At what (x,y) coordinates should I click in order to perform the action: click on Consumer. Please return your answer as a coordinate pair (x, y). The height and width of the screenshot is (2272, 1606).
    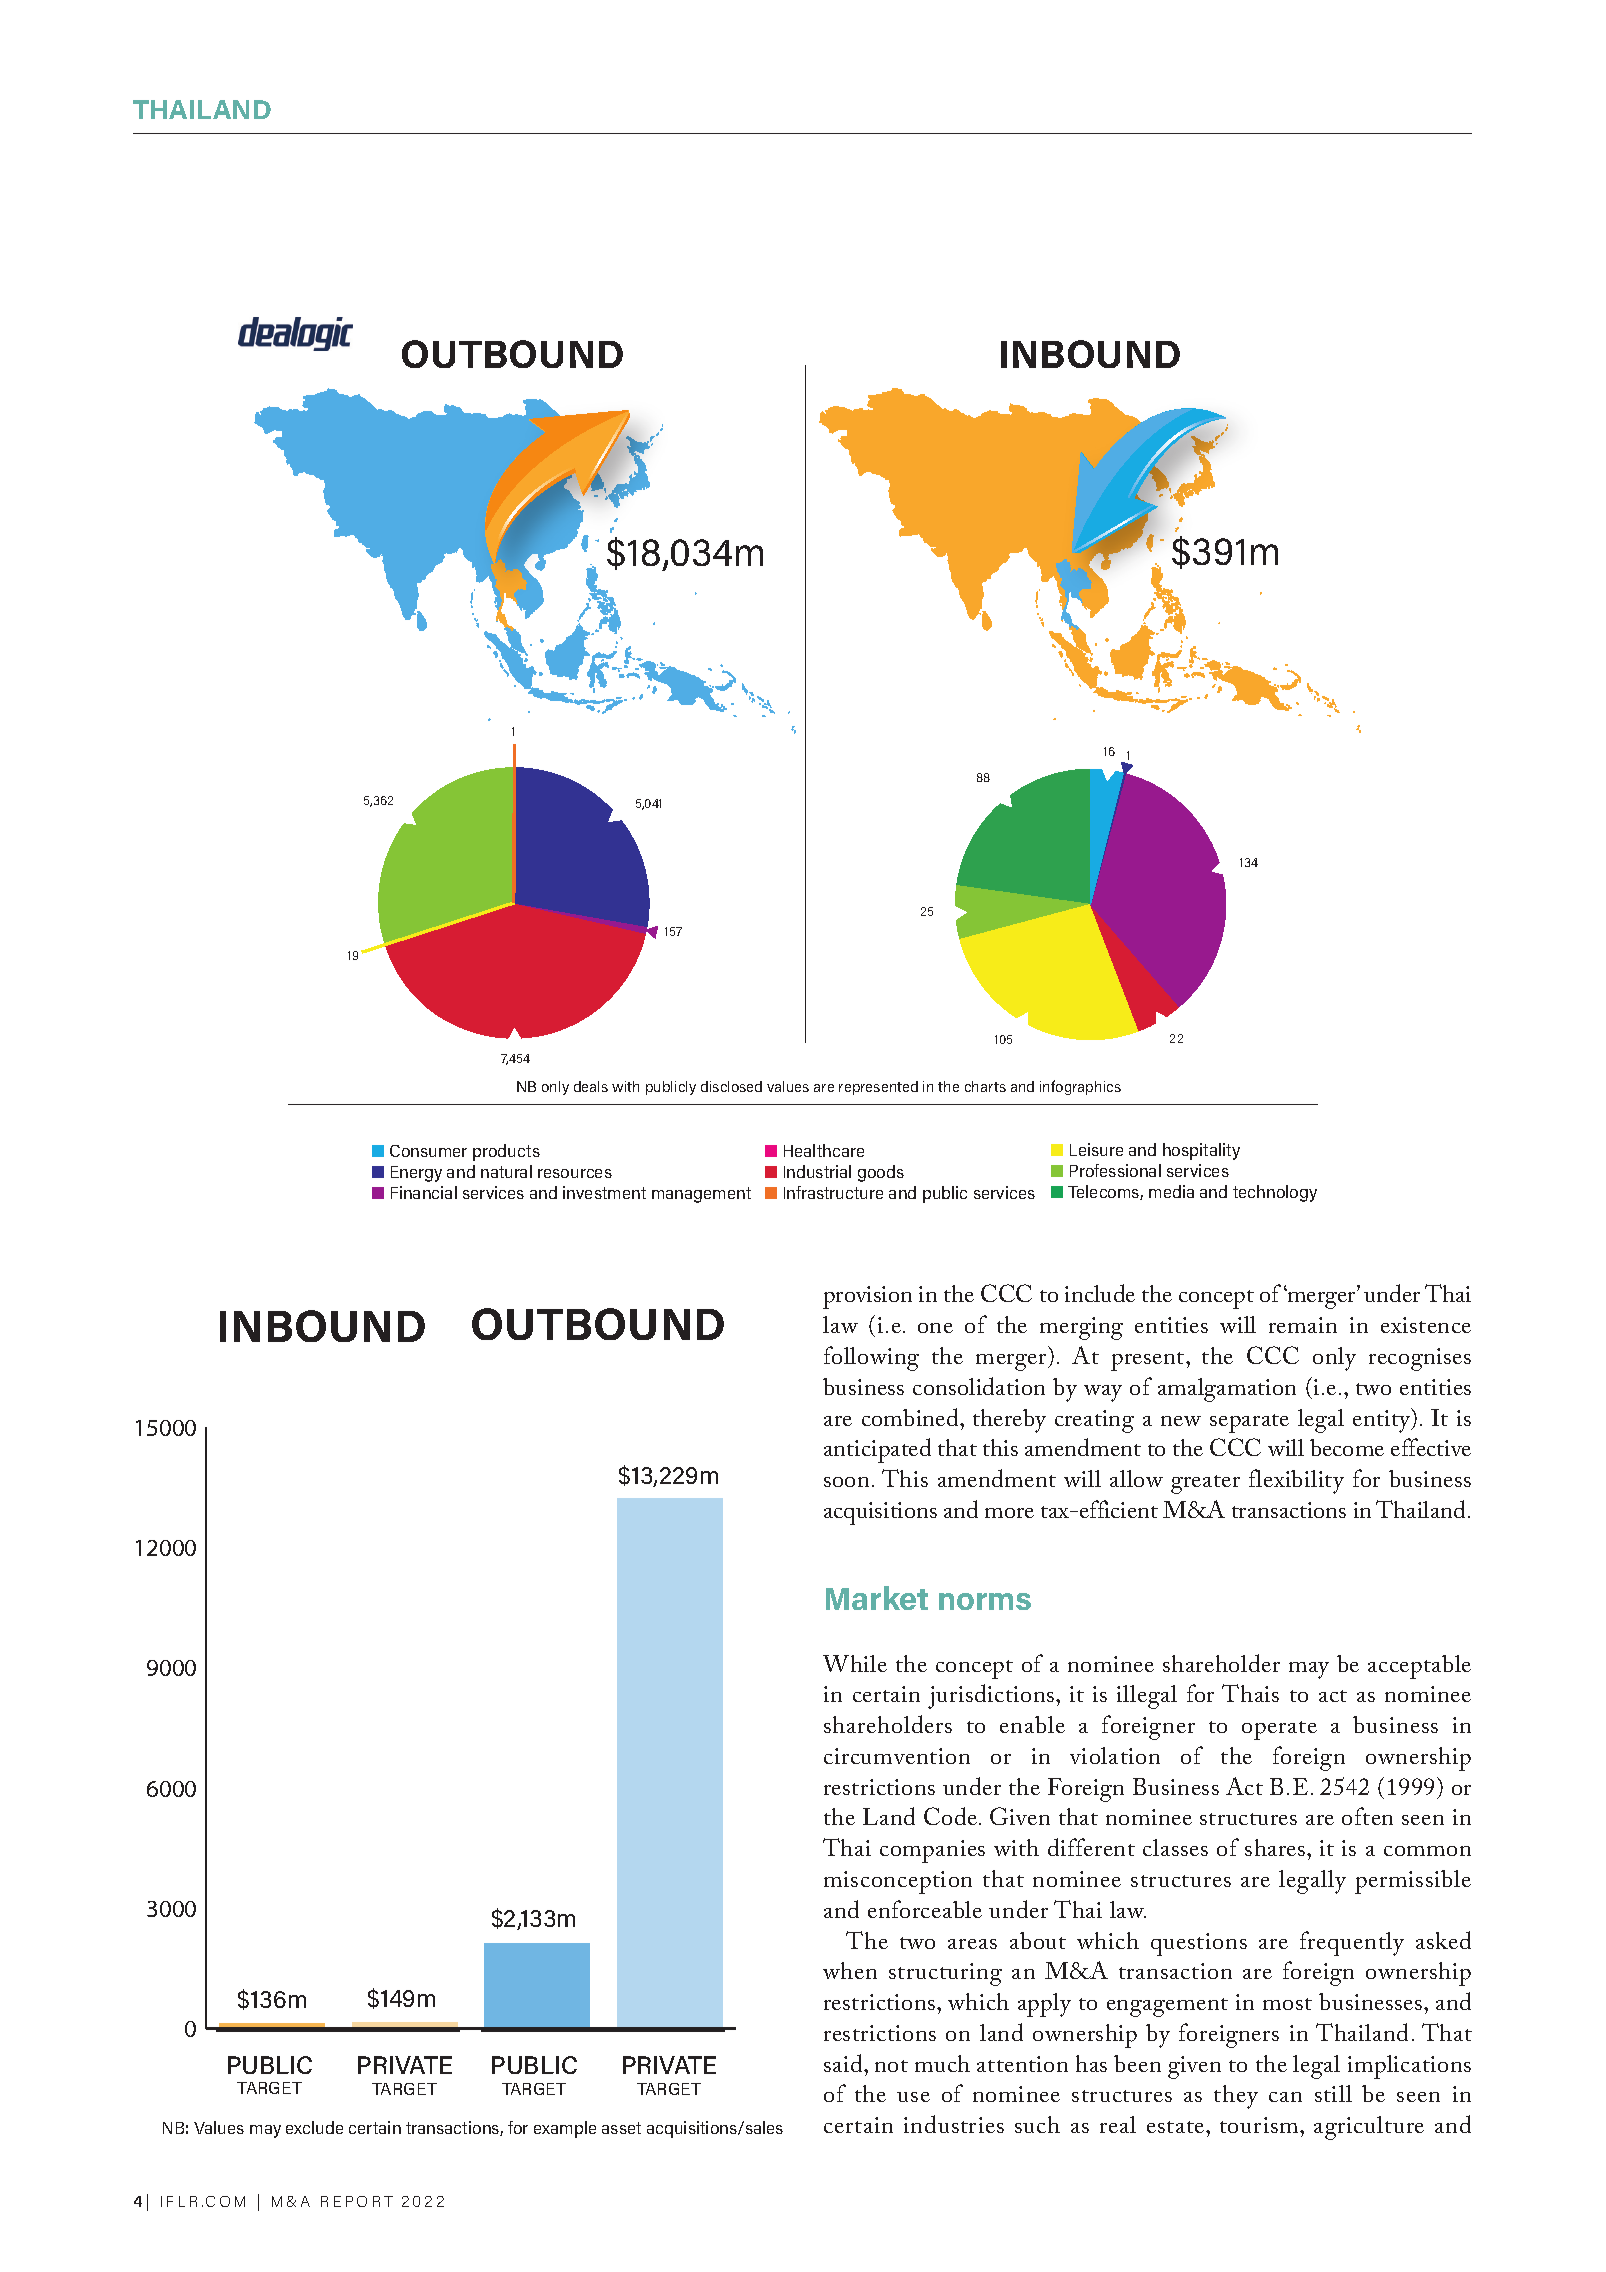
    Looking at the image, I should click on (428, 1151).
